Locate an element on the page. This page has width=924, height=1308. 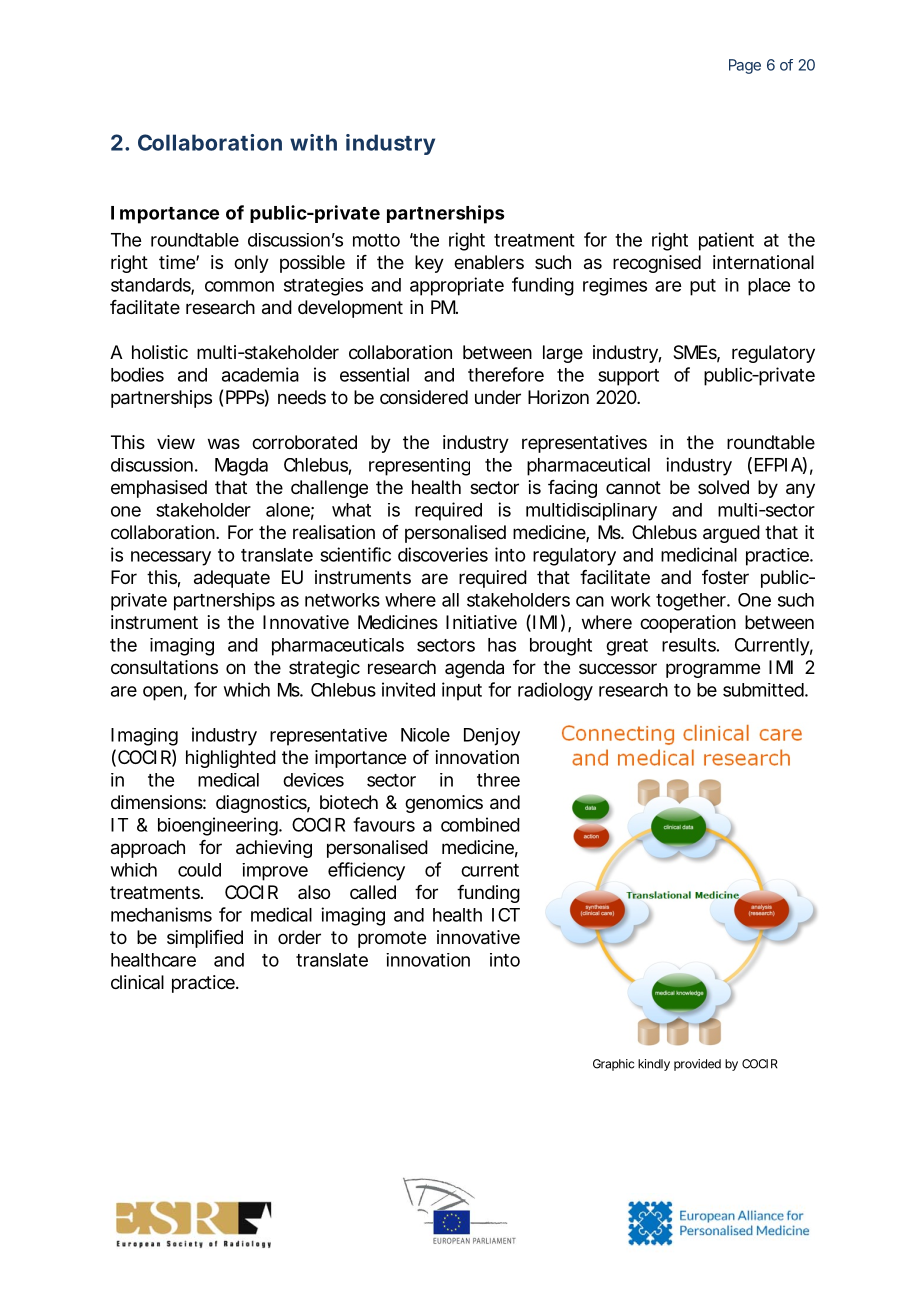
motto is located at coordinates (376, 240).
